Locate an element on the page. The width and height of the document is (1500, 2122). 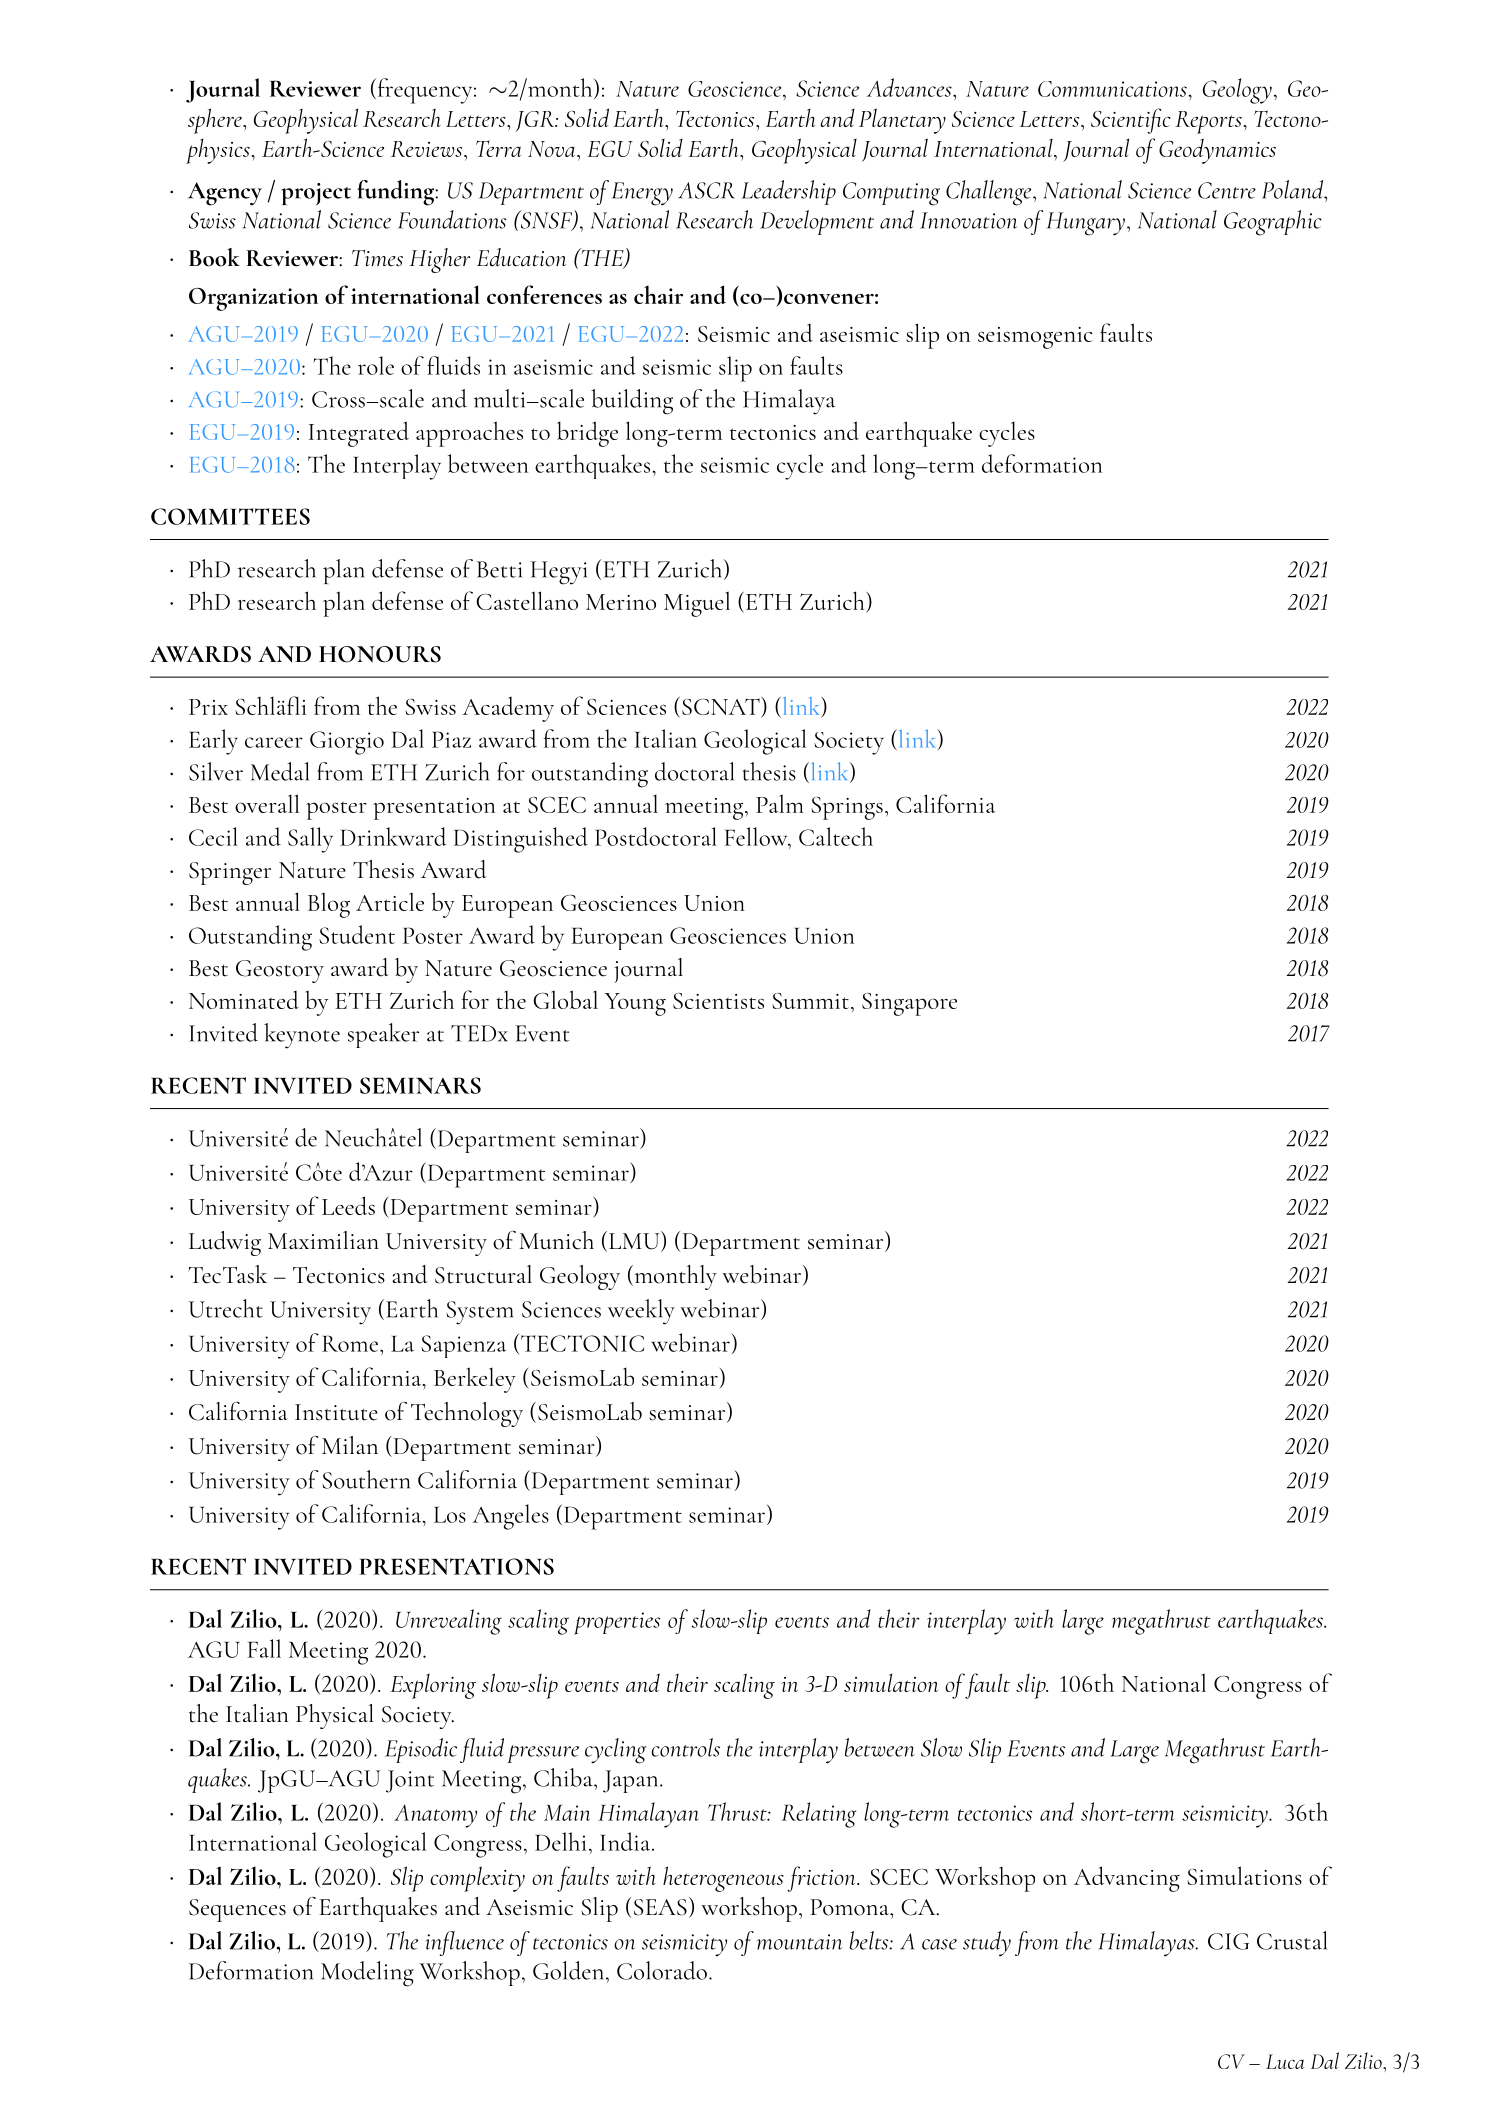
Scientific is located at coordinates (1131, 121).
